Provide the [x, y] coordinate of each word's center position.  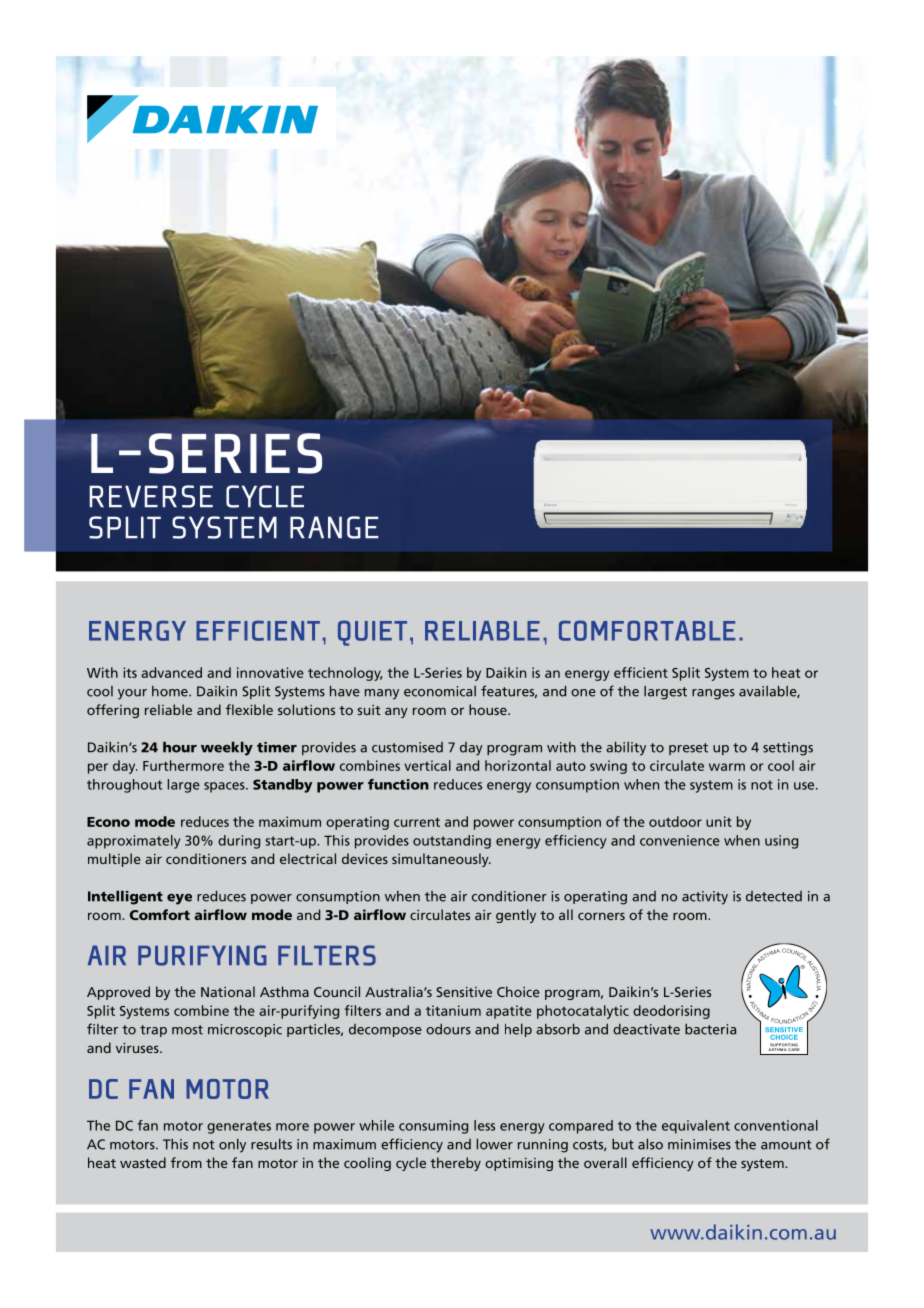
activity [705, 898]
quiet [372, 633]
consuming [433, 1127]
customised [407, 747]
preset [688, 749]
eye [179, 899]
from [186, 1162]
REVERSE [151, 496]
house [489, 709]
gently [516, 916]
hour [180, 747]
